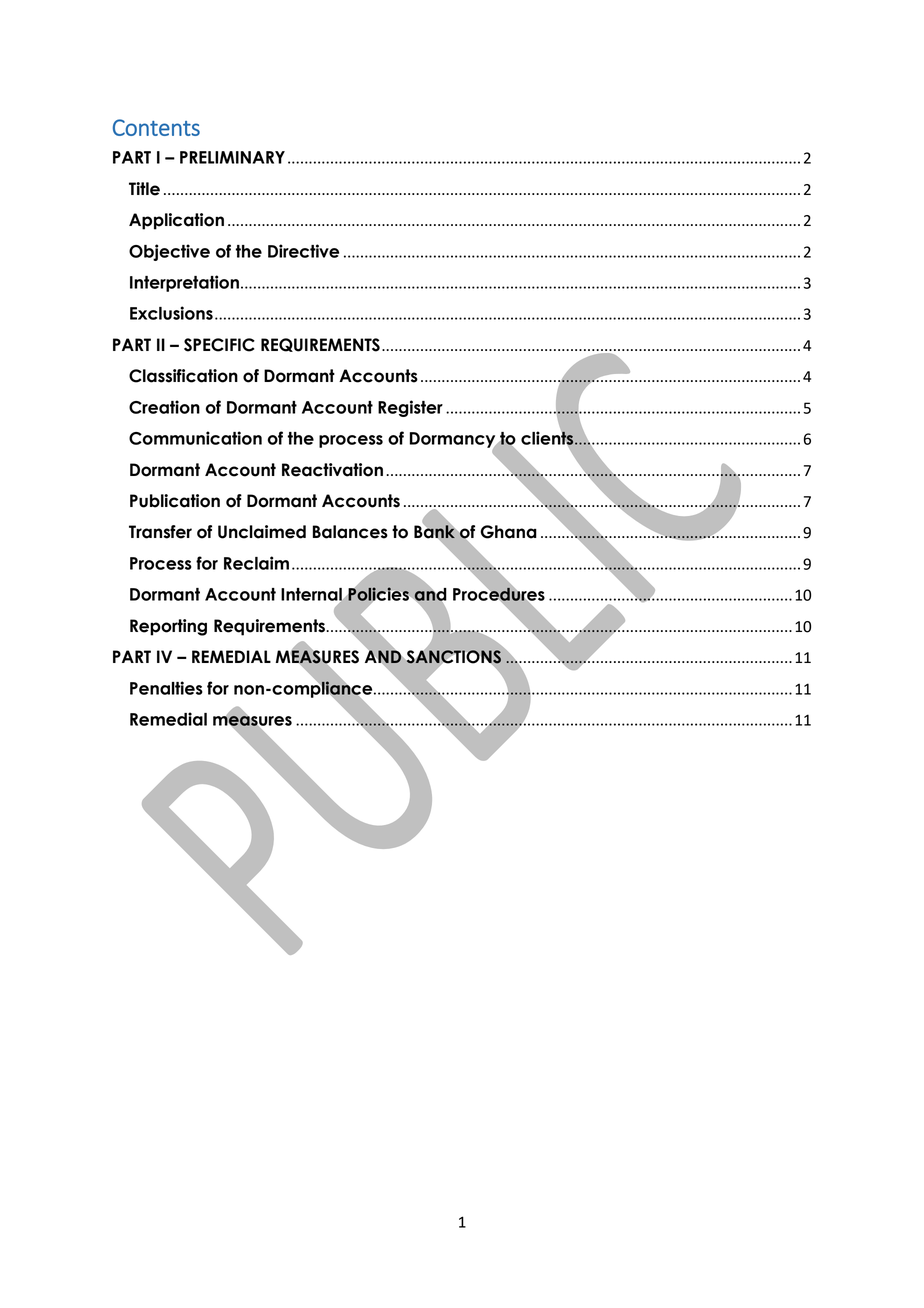 This screenshot has height=1308, width=924. Describe the element at coordinates (303, 251) in the screenshot. I see `Directive` at that location.
